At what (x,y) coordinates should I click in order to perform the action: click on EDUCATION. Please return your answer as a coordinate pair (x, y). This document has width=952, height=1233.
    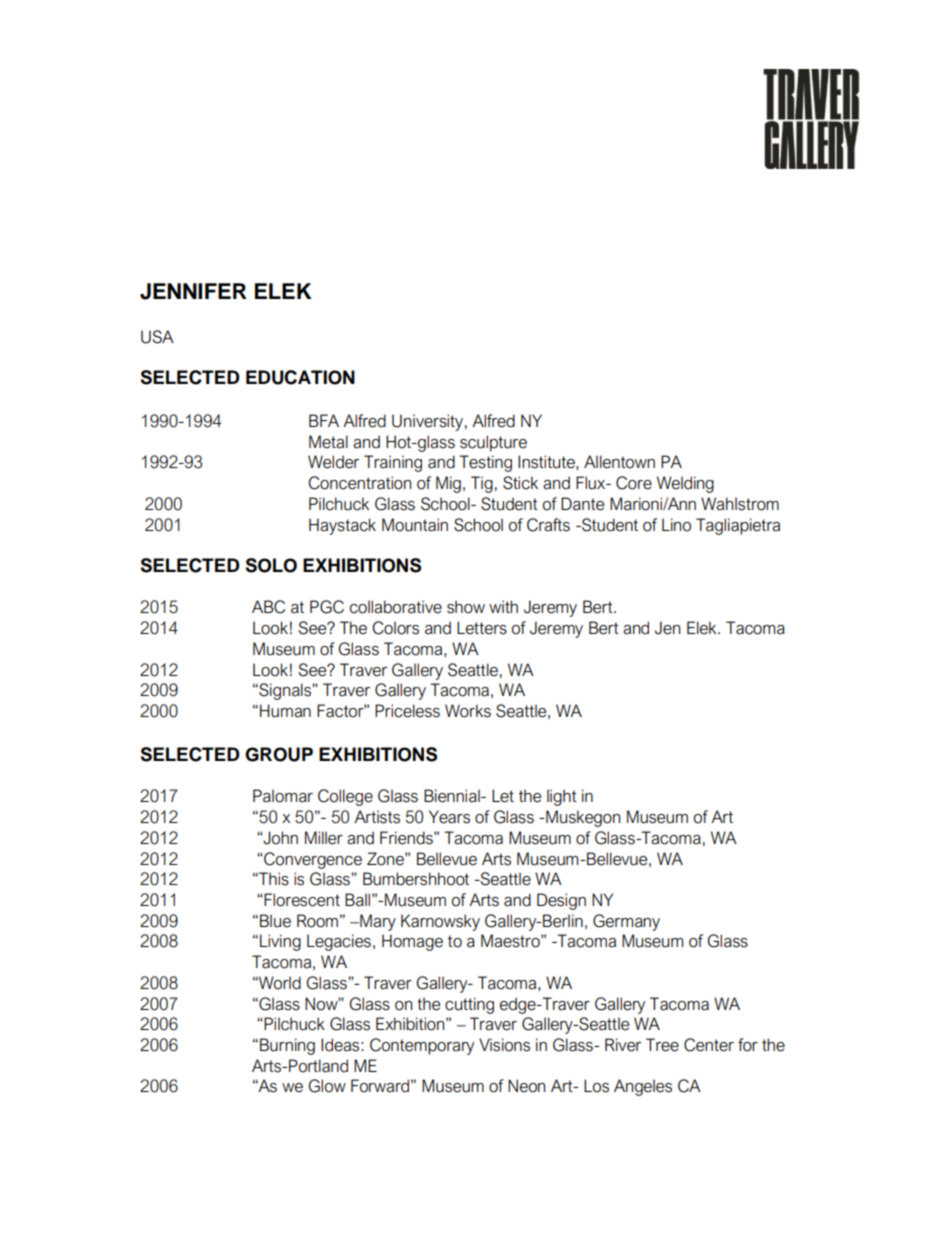
    Looking at the image, I should click on (300, 377).
